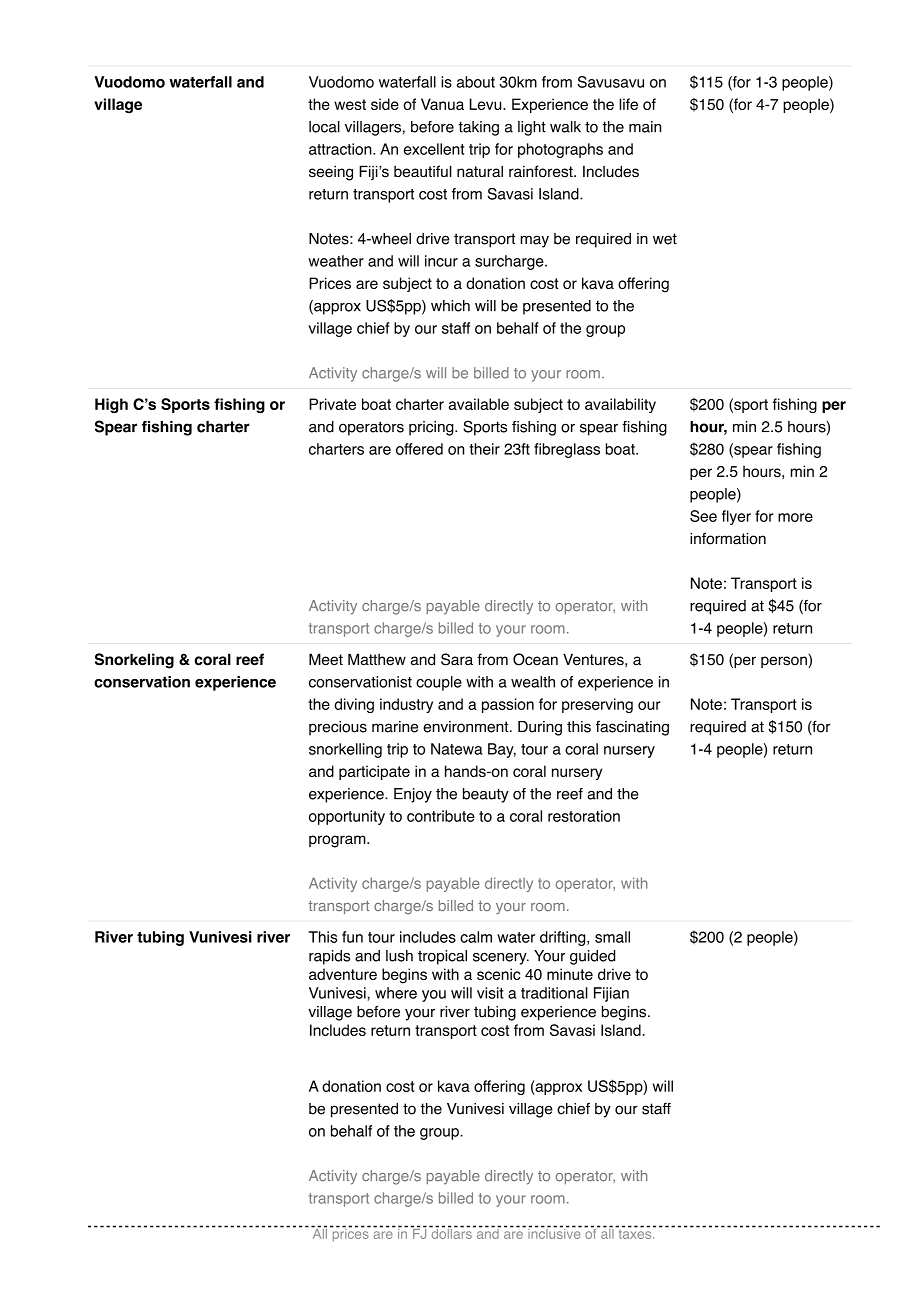  Describe the element at coordinates (338, 841) in the screenshot. I see `program` at that location.
